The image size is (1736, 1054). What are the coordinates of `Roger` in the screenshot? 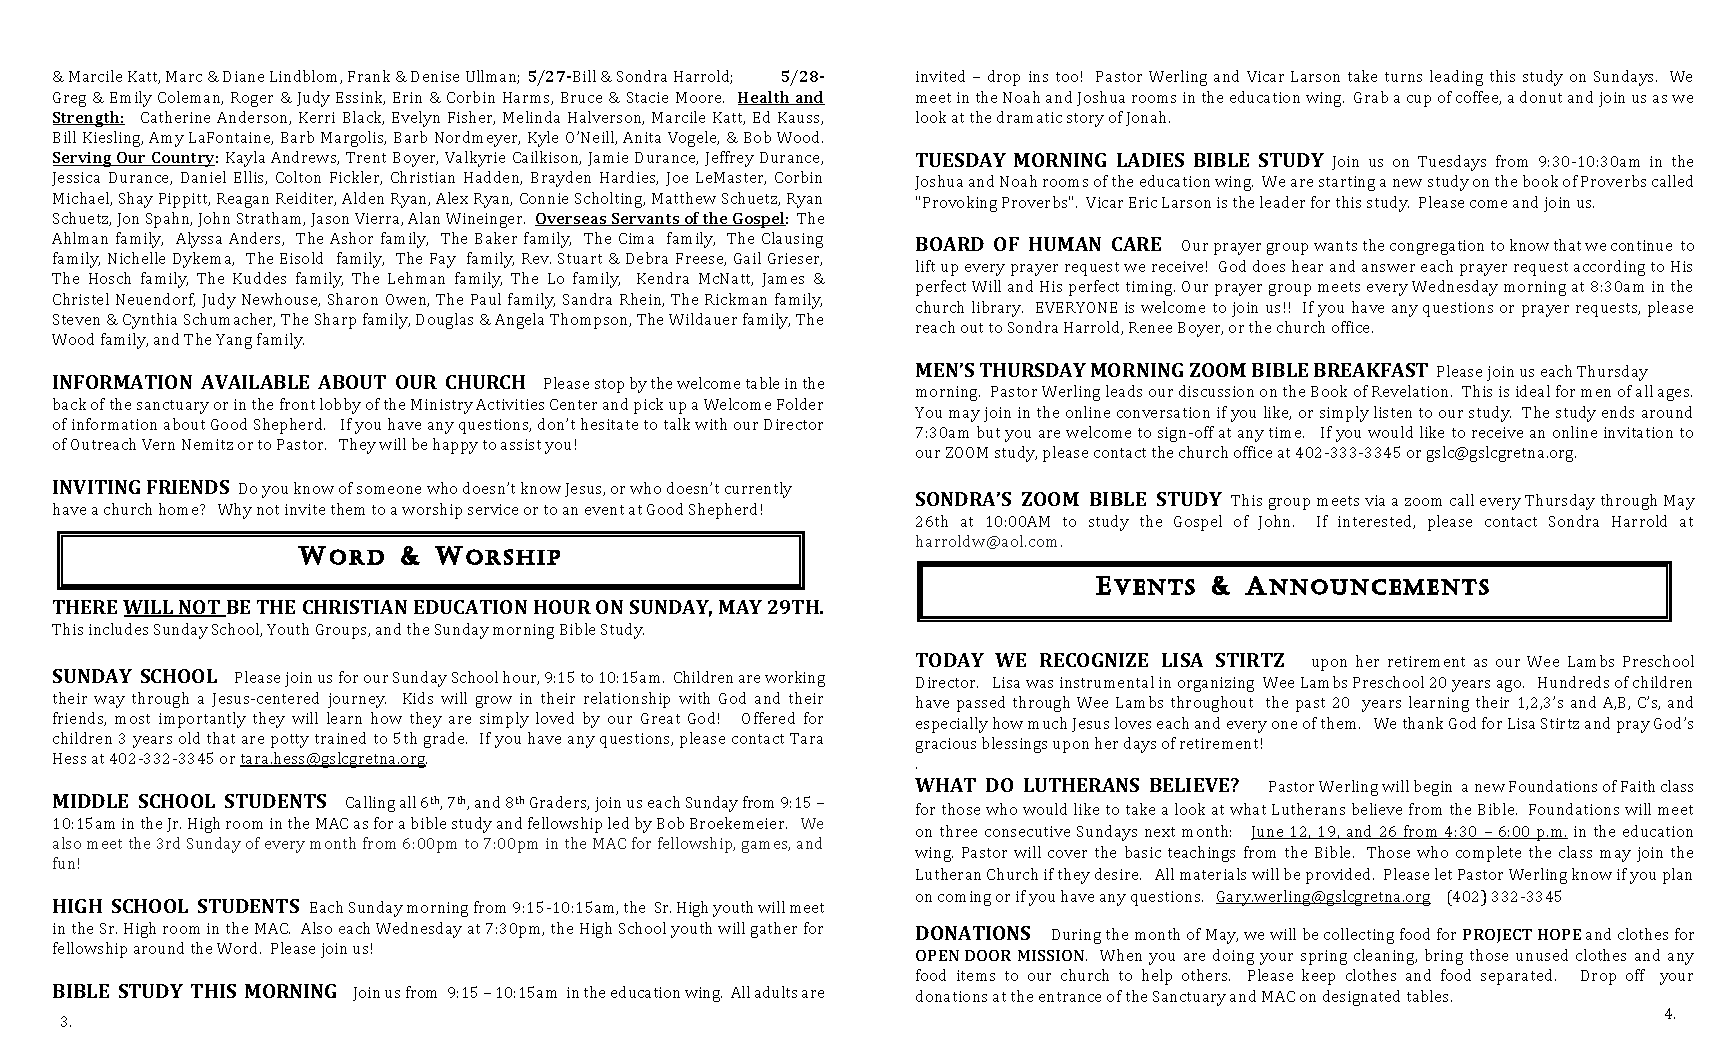 It's located at (252, 99).
